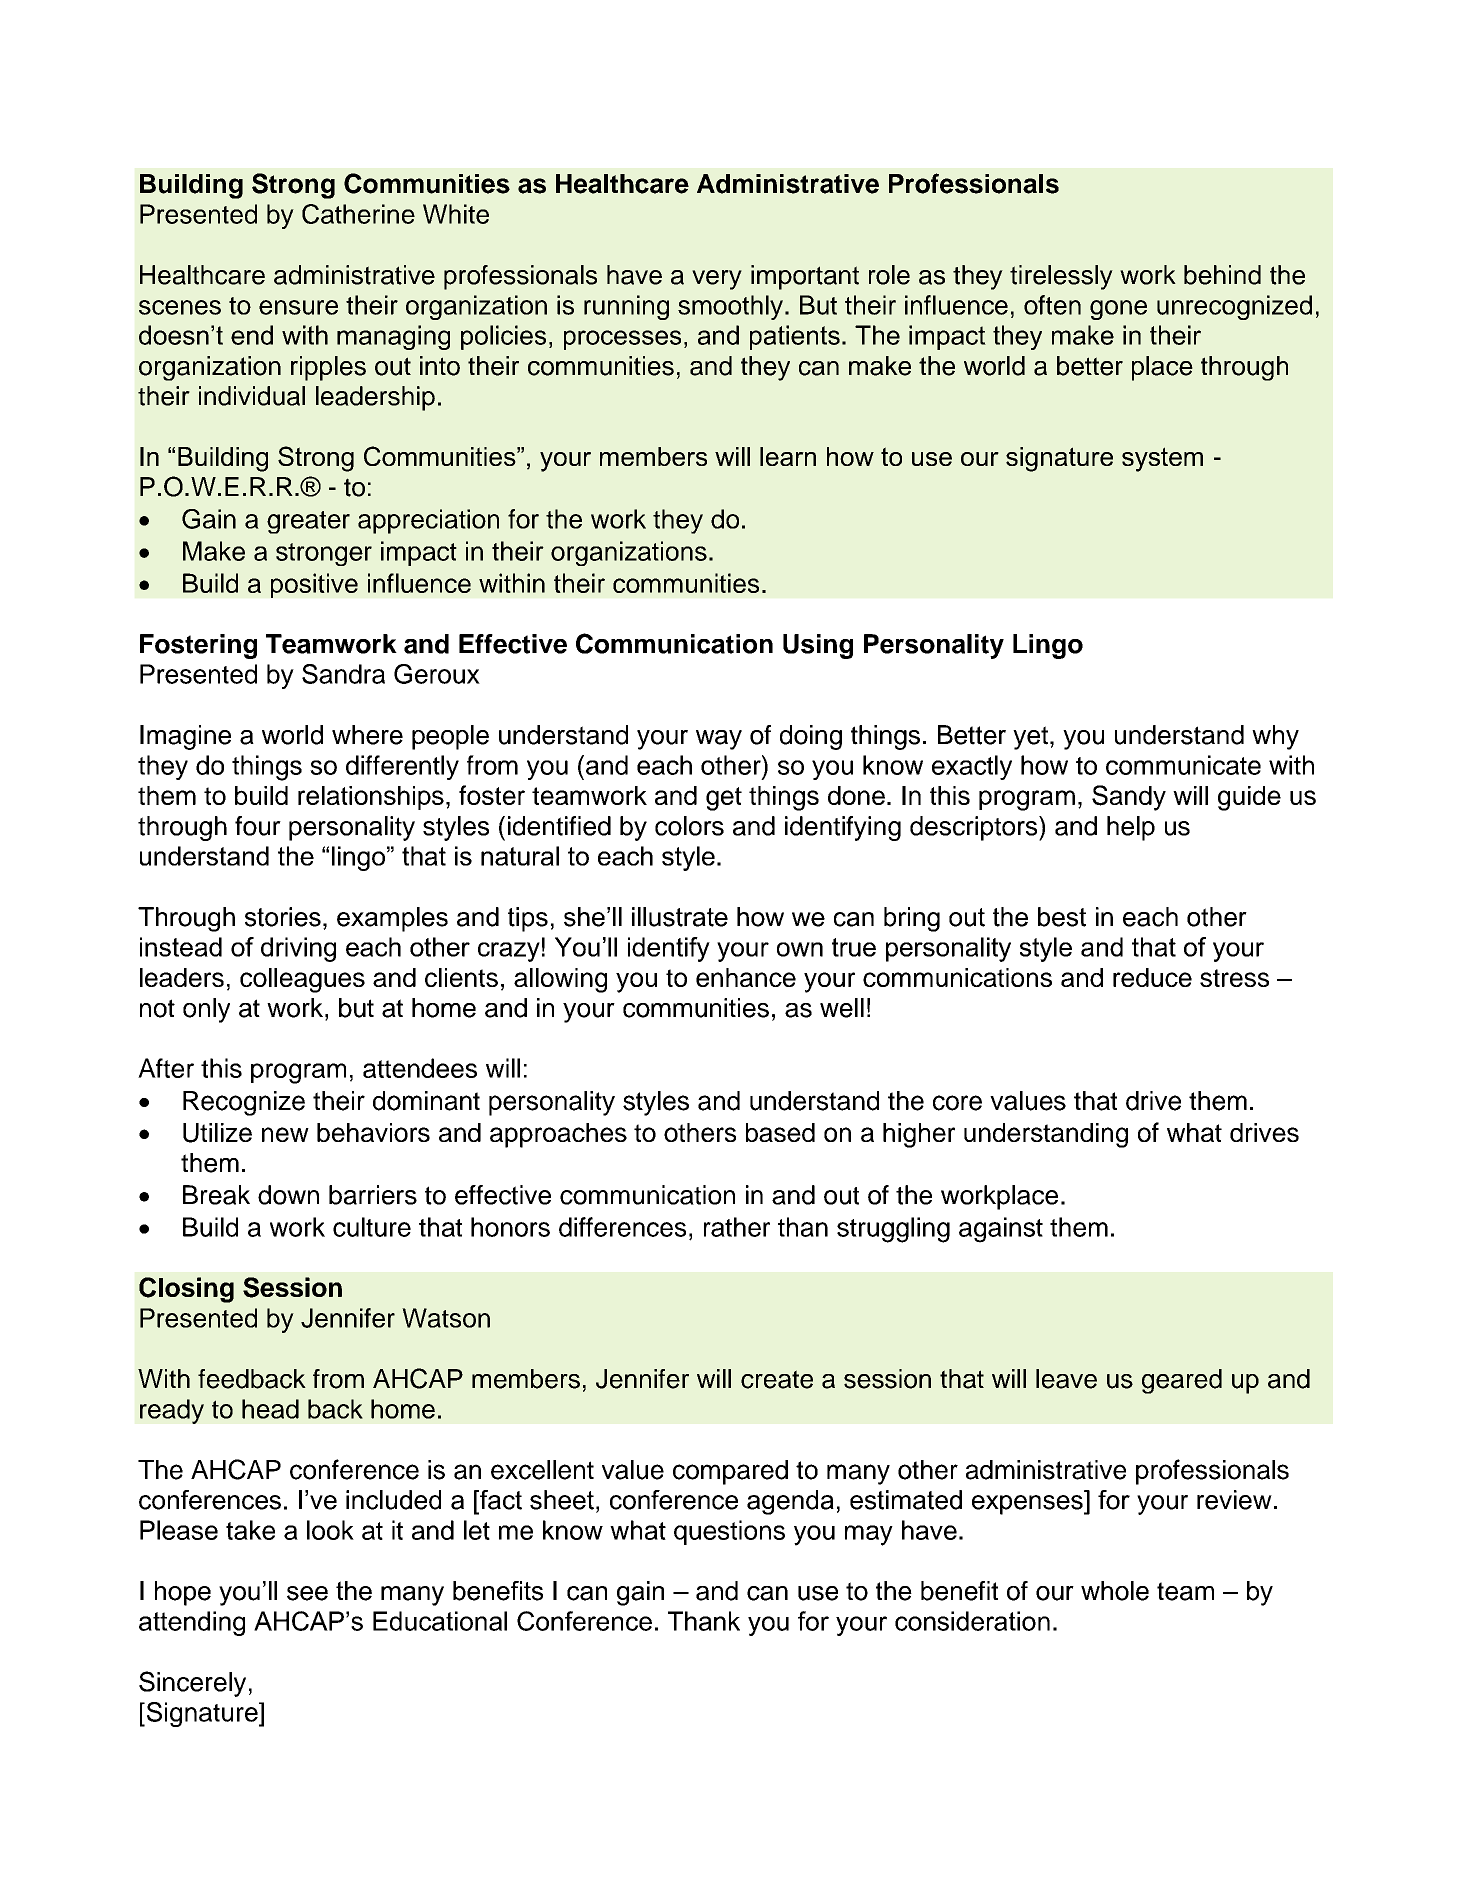  Describe the element at coordinates (724, 799) in the screenshot. I see `get` at that location.
